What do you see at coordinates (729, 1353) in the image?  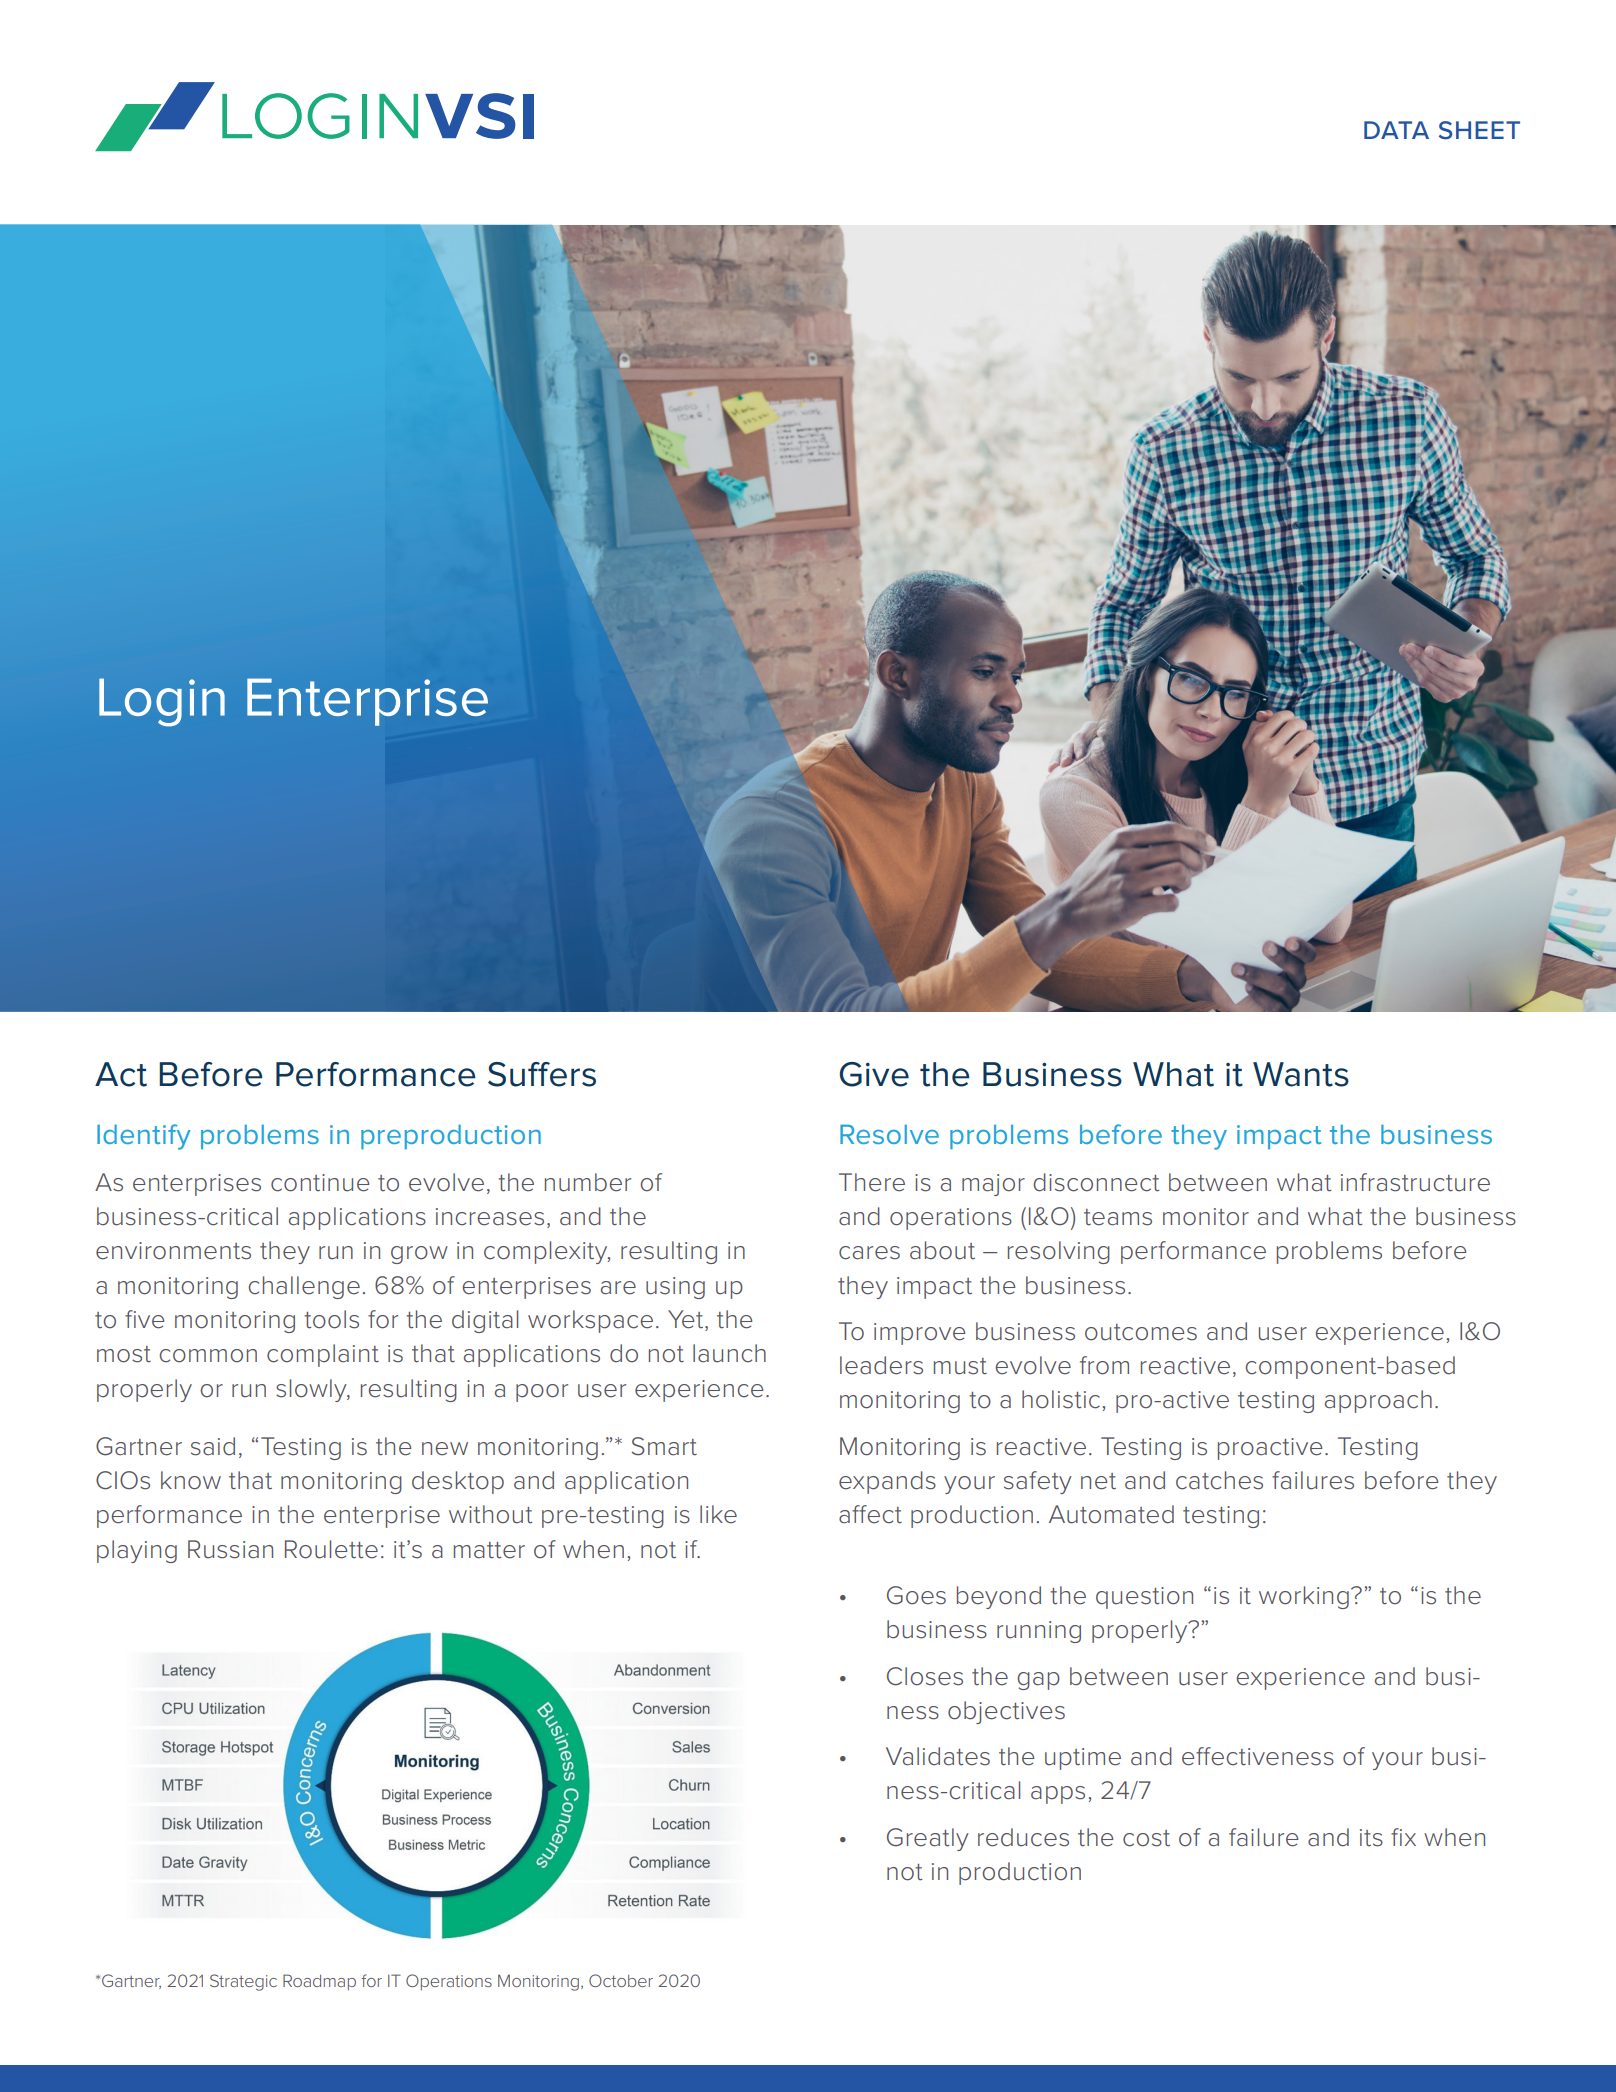 I see `launch` at bounding box center [729, 1353].
